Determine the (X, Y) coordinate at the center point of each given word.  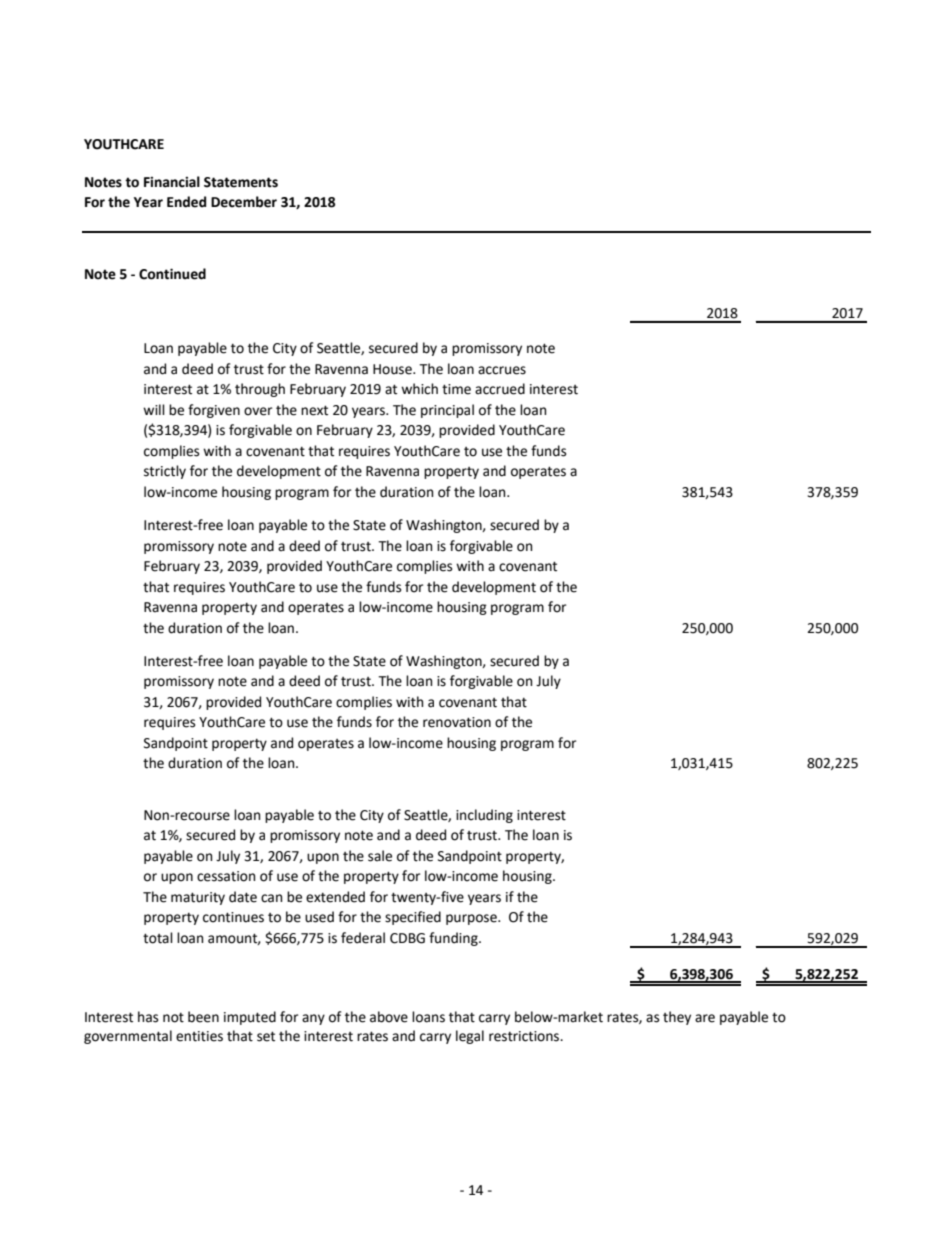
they (677, 1018)
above (389, 1017)
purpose (472, 919)
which (419, 389)
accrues (502, 370)
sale (380, 856)
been (203, 1017)
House (393, 369)
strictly (165, 472)
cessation (226, 876)
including (484, 816)
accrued (500, 389)
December (244, 202)
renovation (457, 722)
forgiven (214, 411)
